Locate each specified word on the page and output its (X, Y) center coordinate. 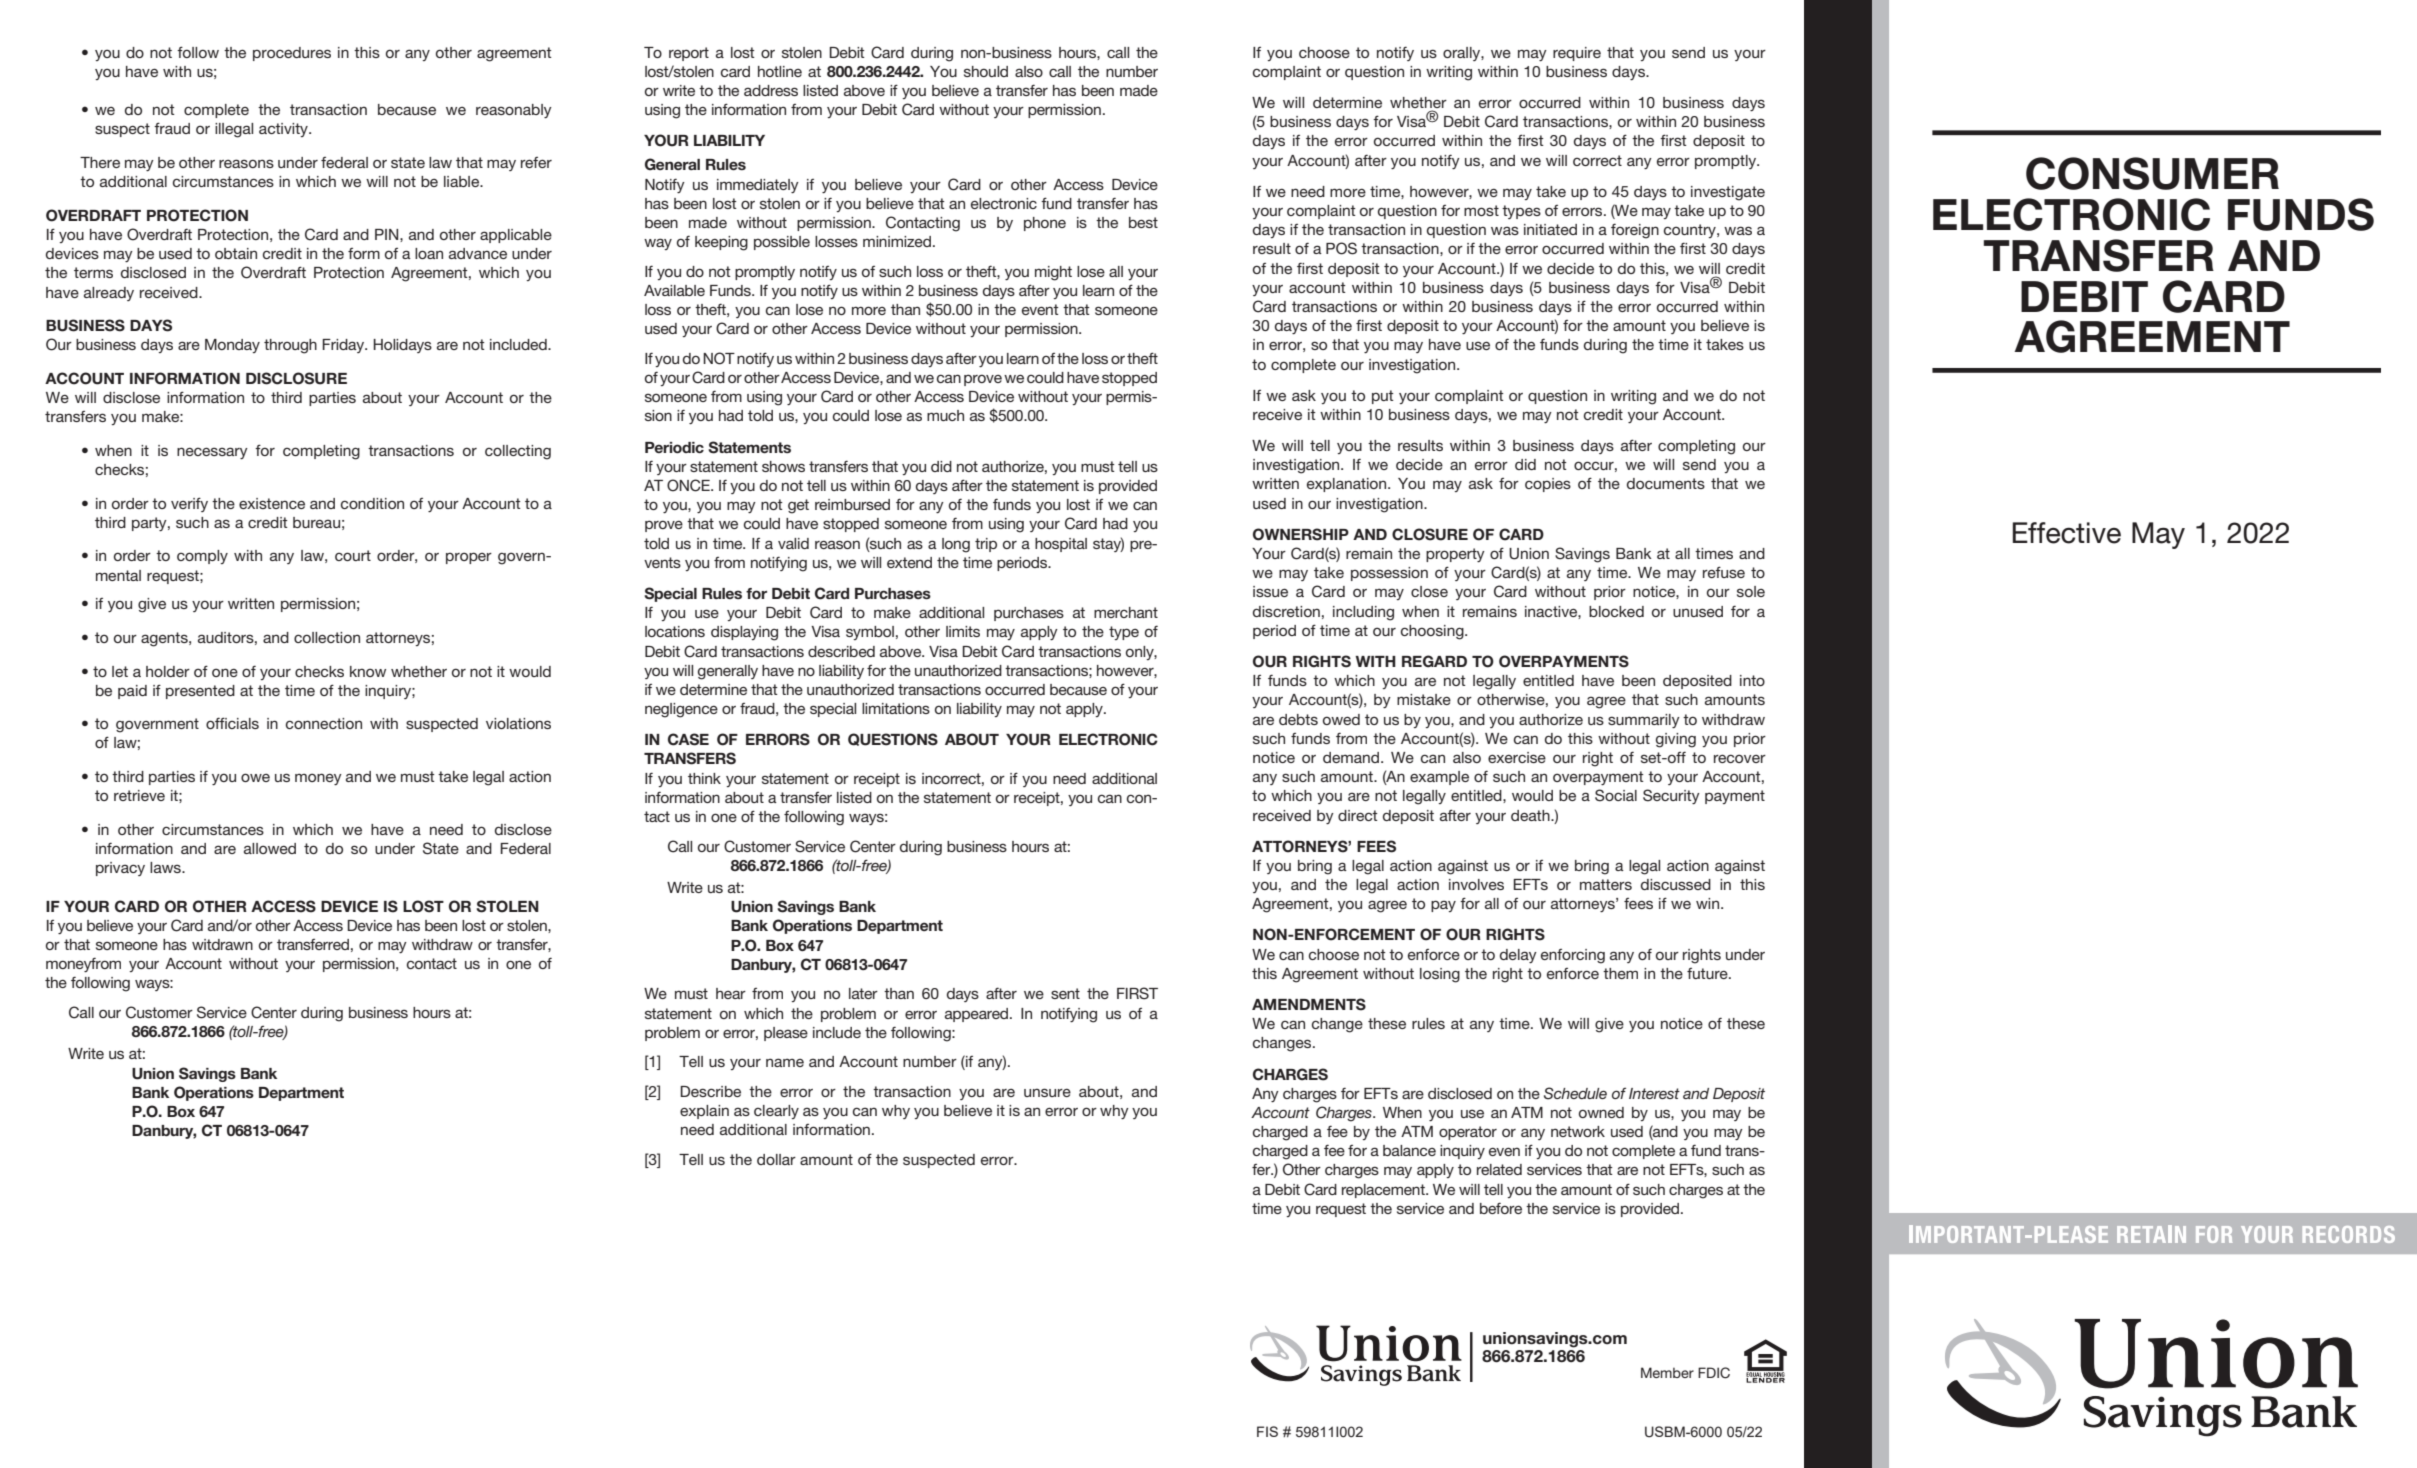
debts (1298, 719)
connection (324, 723)
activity (284, 130)
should (986, 71)
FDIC (1714, 1373)
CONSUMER (2152, 173)
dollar (776, 1159)
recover (1740, 758)
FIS (1267, 1431)
